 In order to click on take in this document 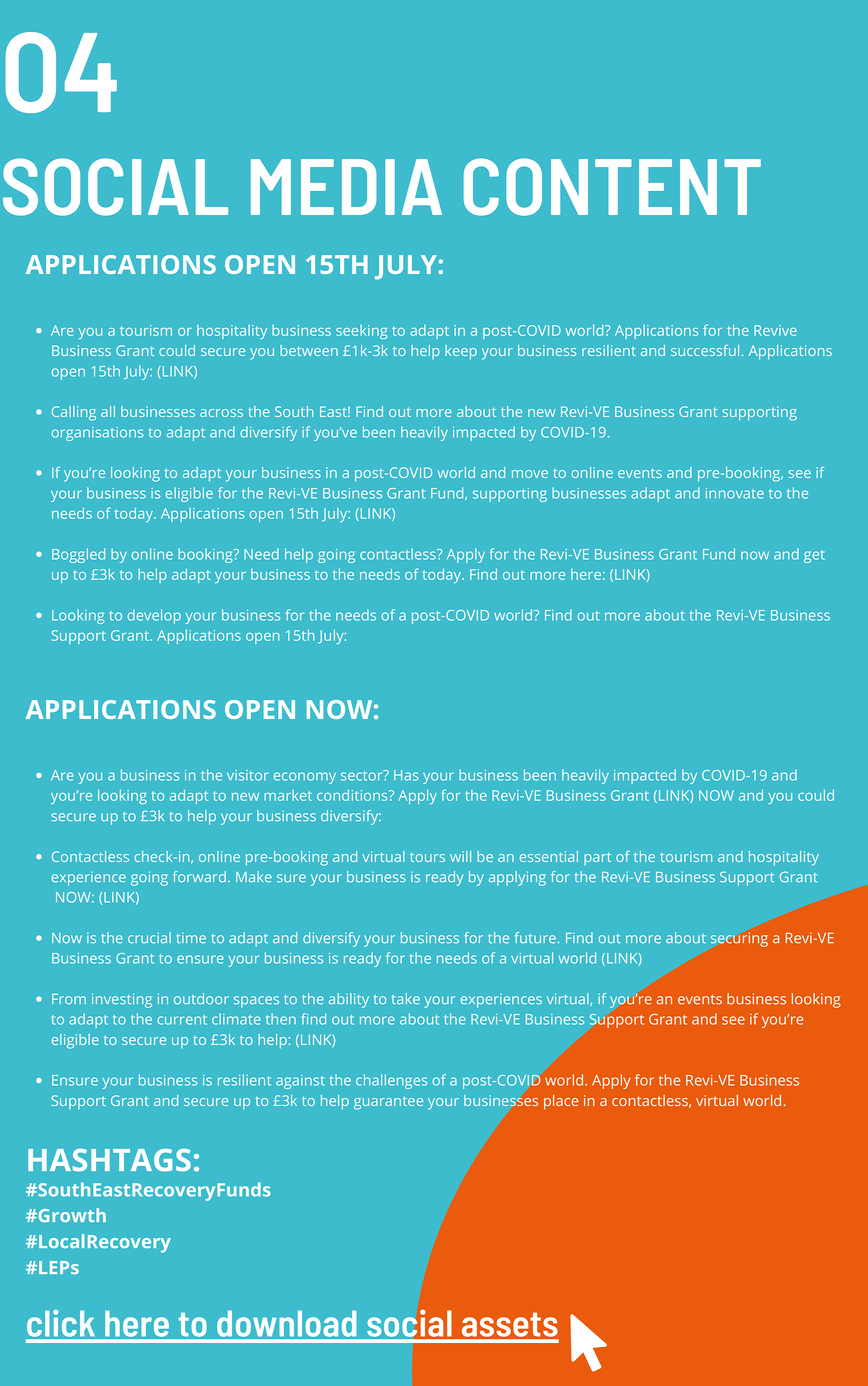, I will do `click(406, 998)`.
